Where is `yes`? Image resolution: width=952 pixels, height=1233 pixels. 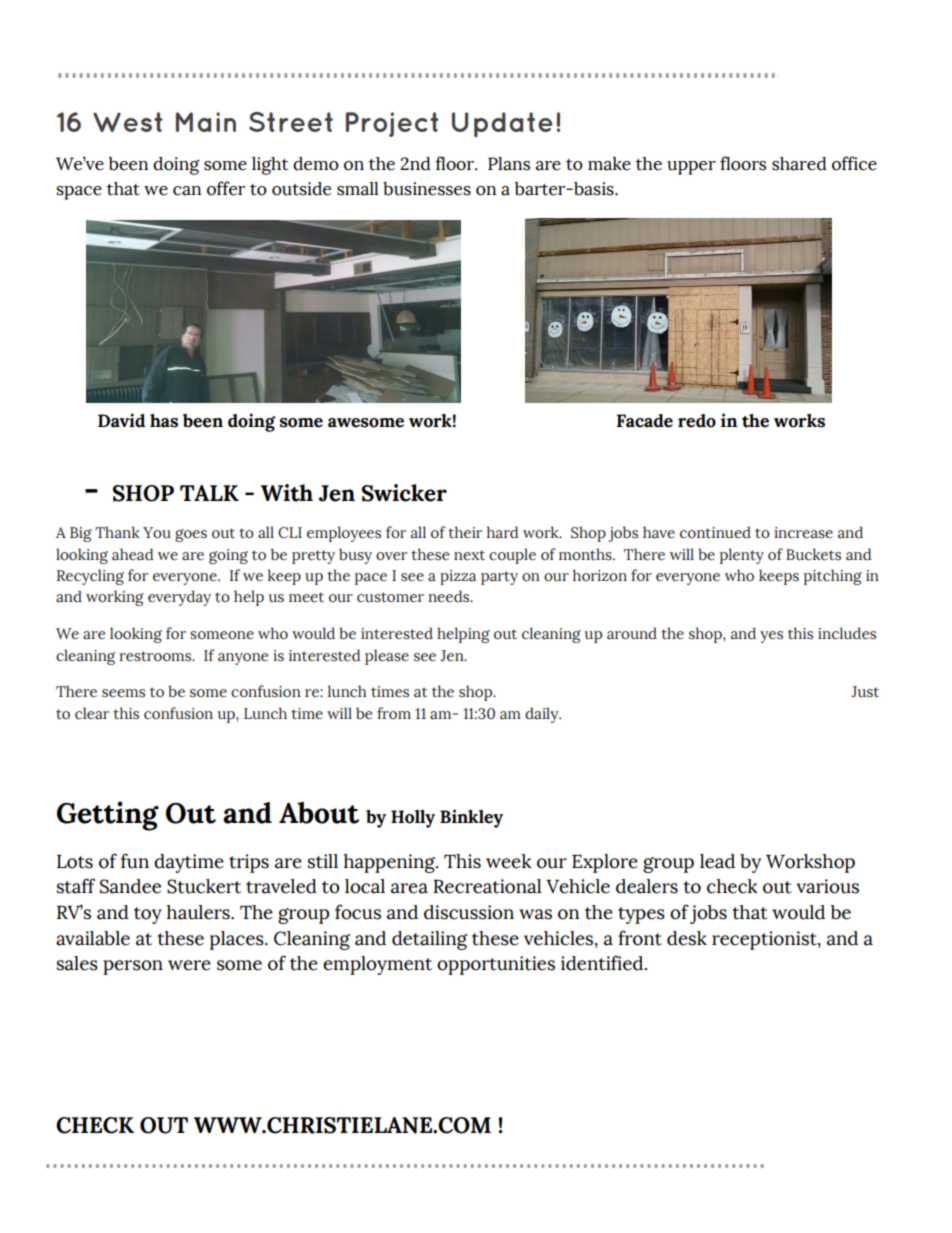 yes is located at coordinates (771, 637).
